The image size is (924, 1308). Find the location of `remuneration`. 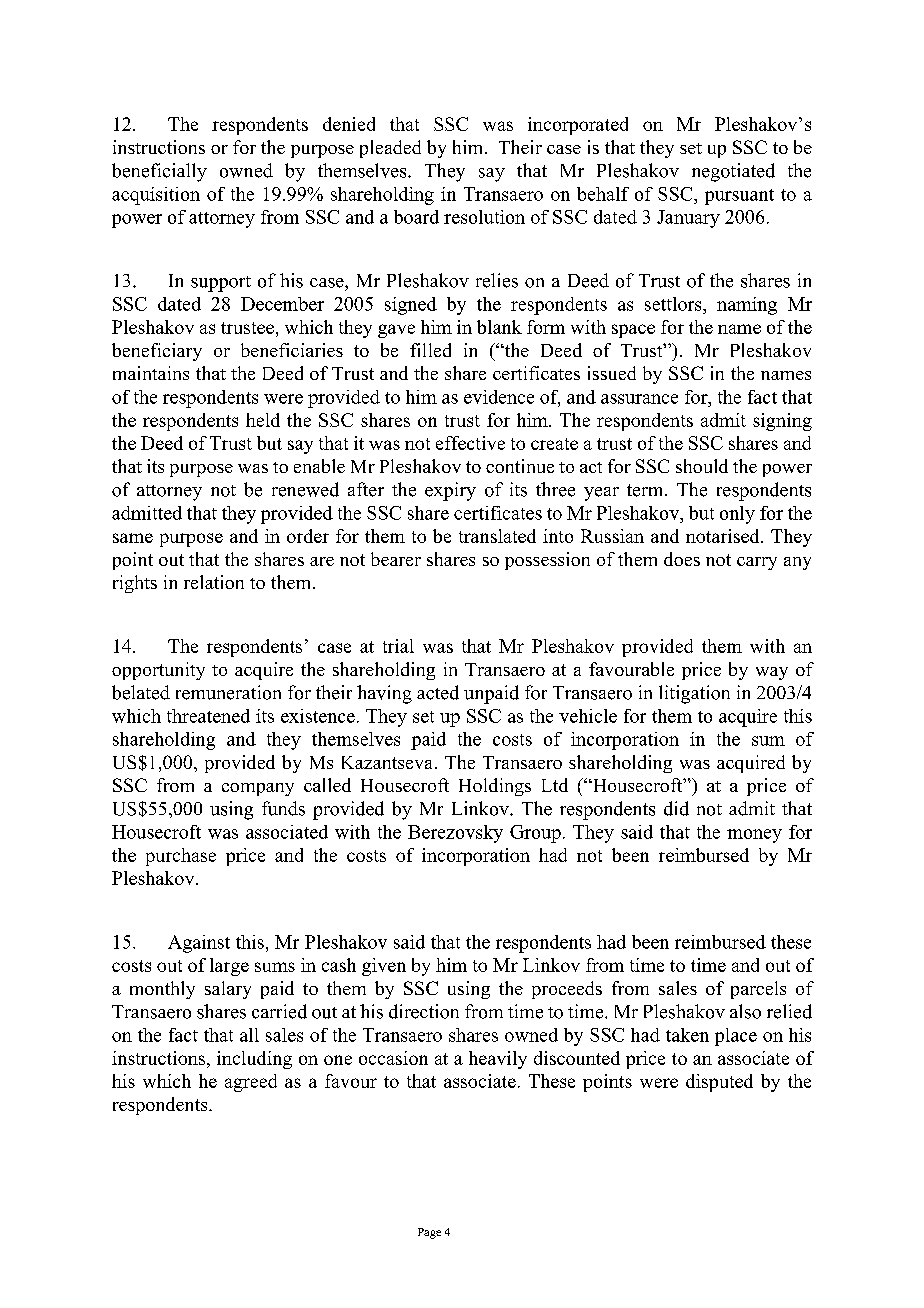

remuneration is located at coordinates (228, 692).
